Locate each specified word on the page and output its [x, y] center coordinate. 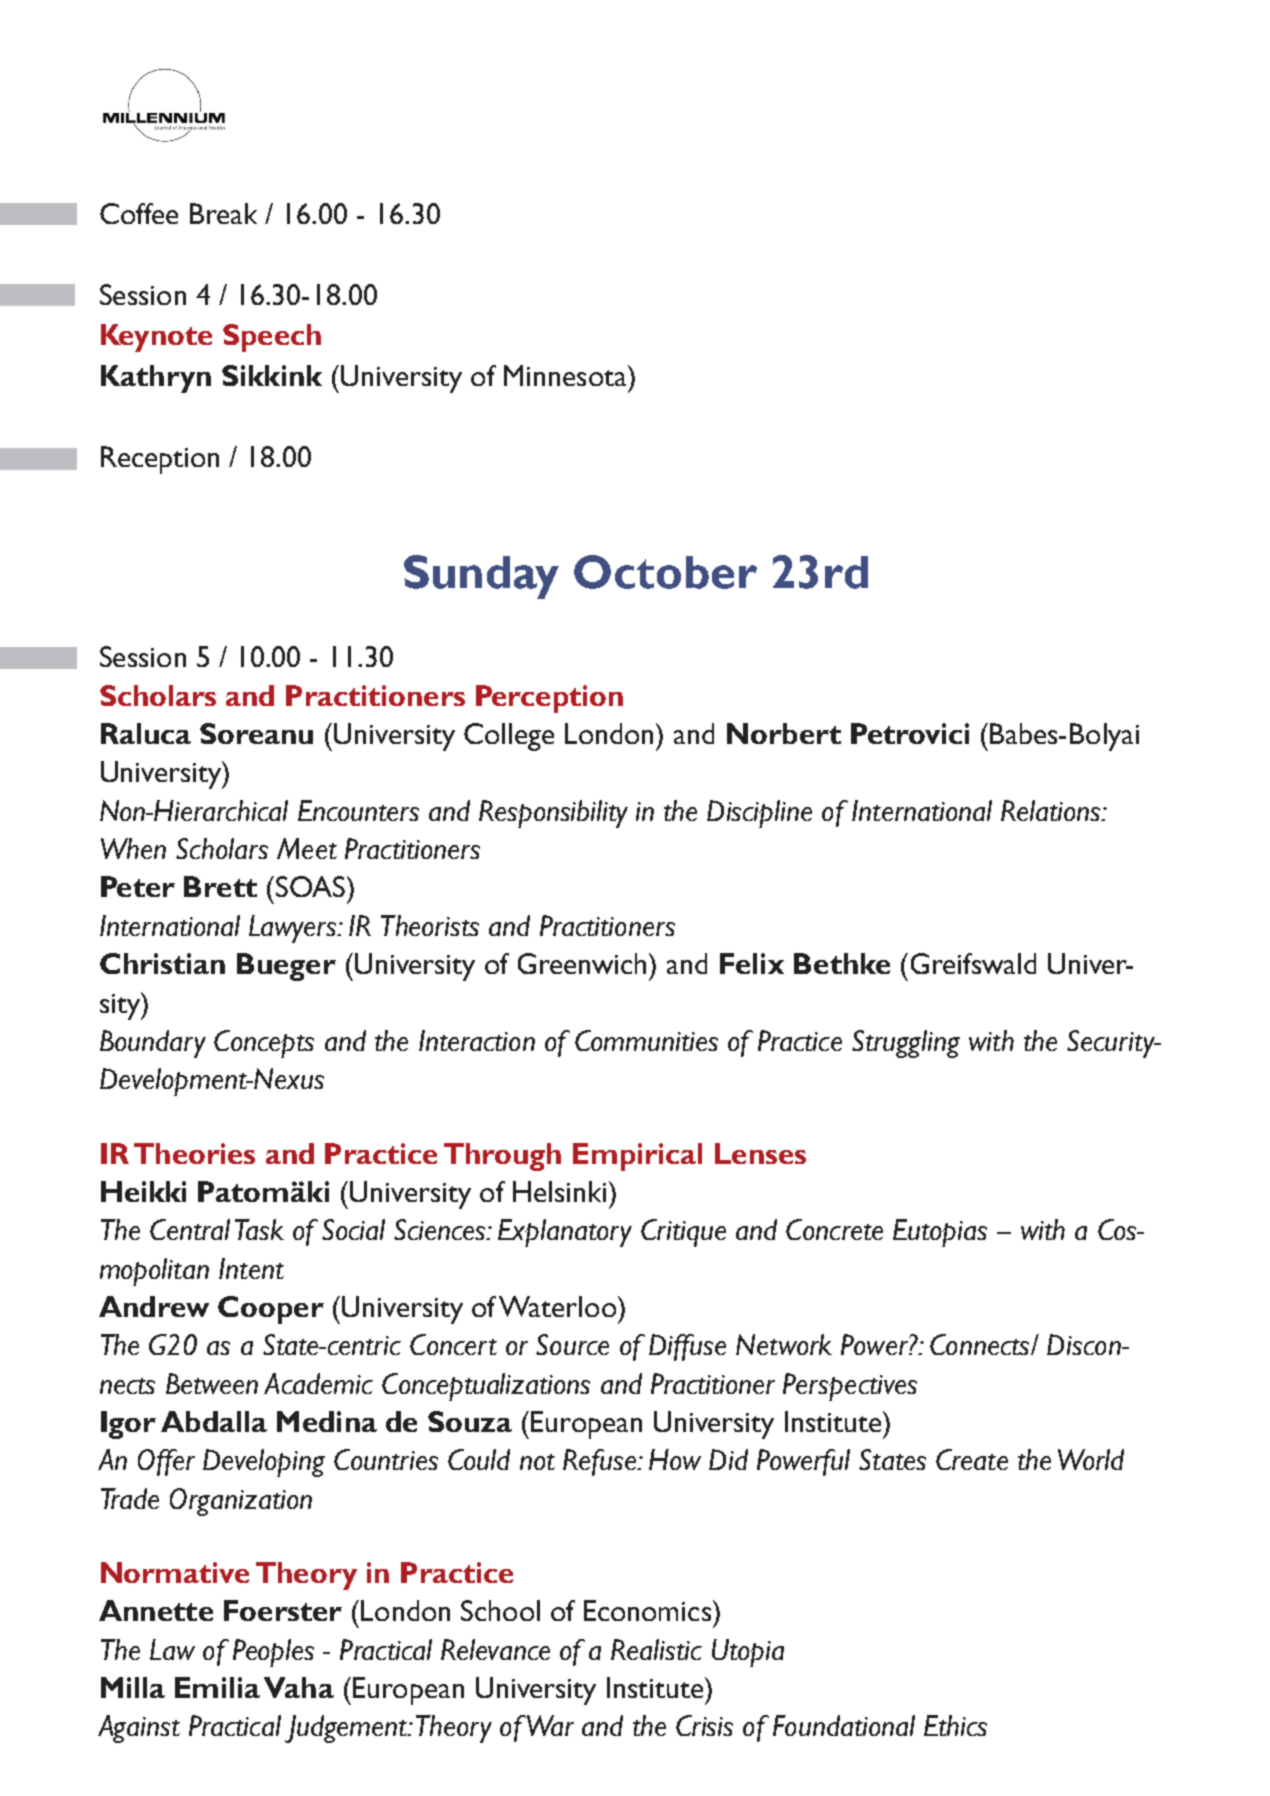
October [665, 572]
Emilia [217, 1687]
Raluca [146, 733]
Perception [549, 699]
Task [259, 1229]
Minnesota [566, 375]
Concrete [834, 1229]
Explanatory [565, 1233]
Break [223, 213]
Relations [1051, 810]
